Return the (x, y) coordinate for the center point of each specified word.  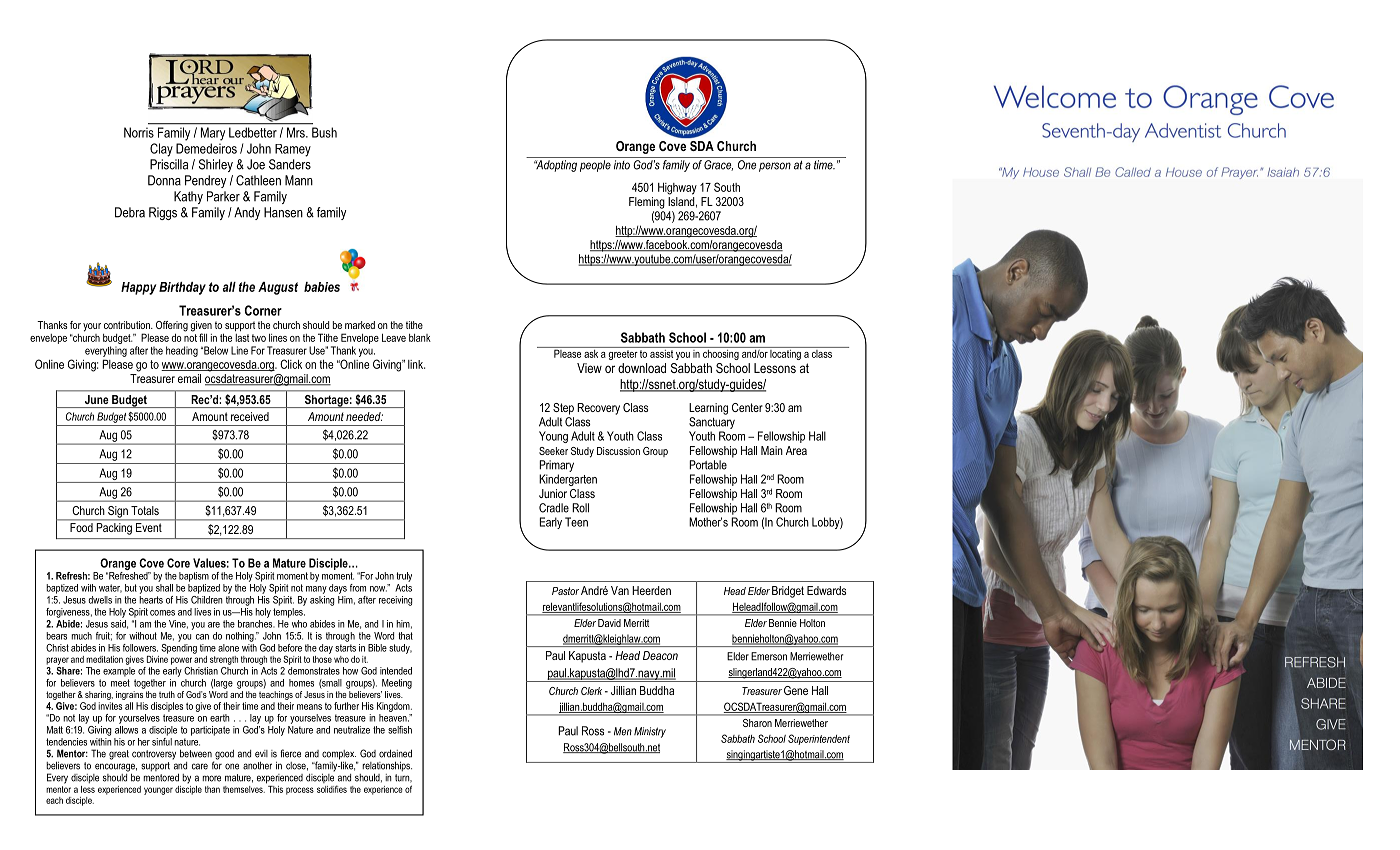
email (189, 378)
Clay (161, 150)
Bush (324, 132)
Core (178, 563)
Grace (718, 165)
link (416, 364)
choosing (721, 353)
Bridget (788, 592)
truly (404, 577)
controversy (154, 755)
